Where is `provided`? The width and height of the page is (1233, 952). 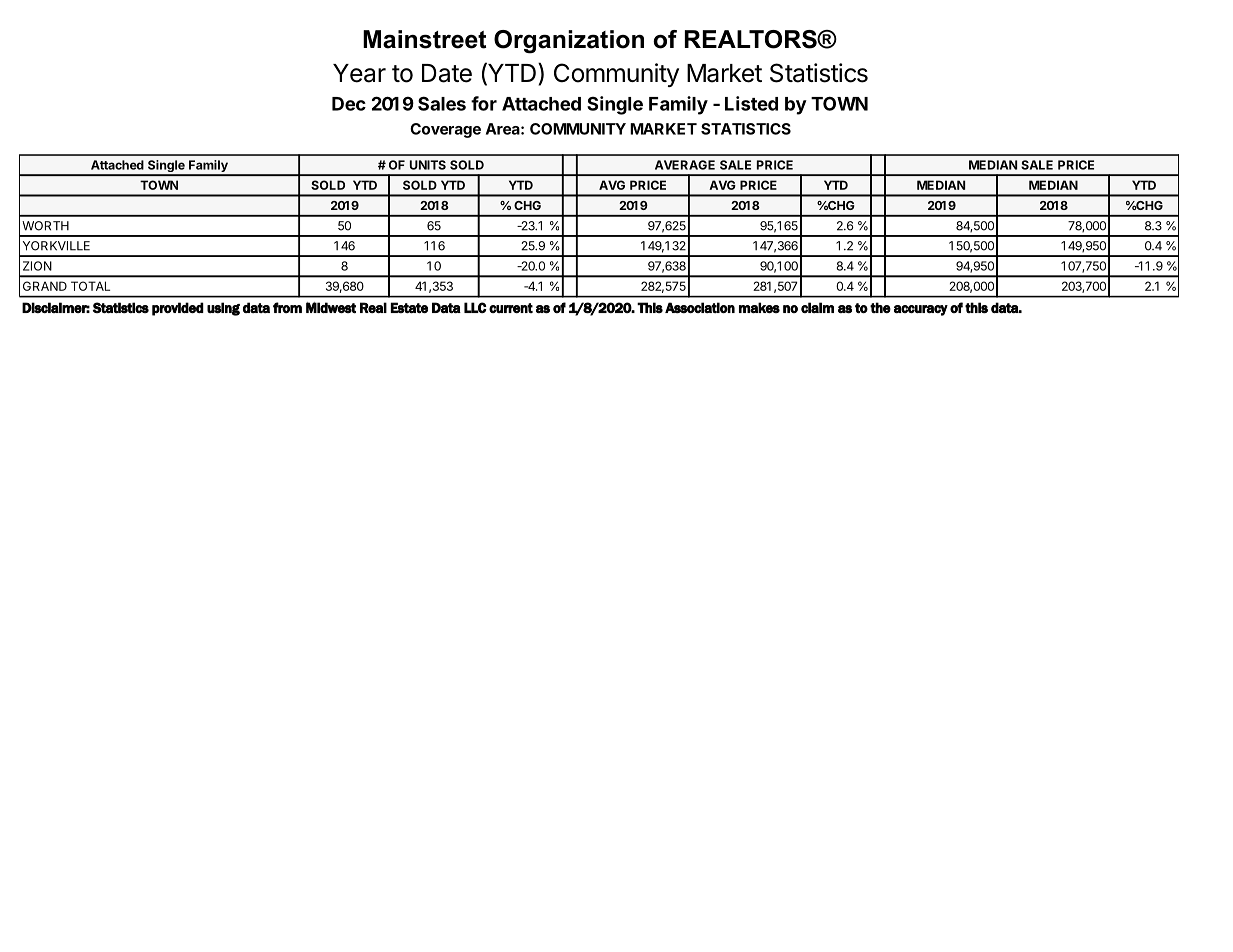 provided is located at coordinates (178, 309).
